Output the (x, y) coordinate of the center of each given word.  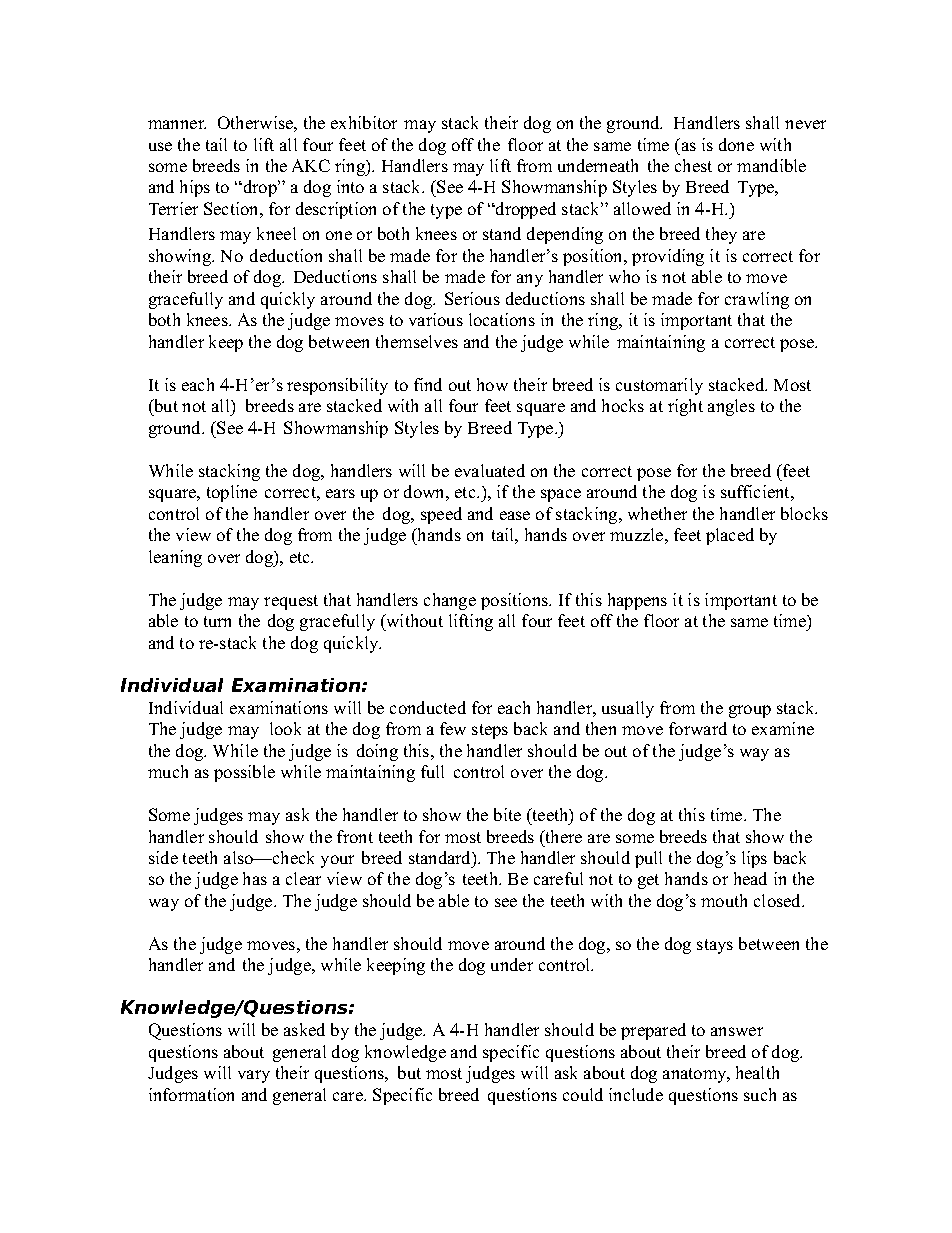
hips (195, 188)
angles (731, 407)
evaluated (490, 470)
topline (232, 493)
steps (490, 731)
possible (244, 773)
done (736, 144)
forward (698, 728)
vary (254, 1076)
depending (565, 235)
